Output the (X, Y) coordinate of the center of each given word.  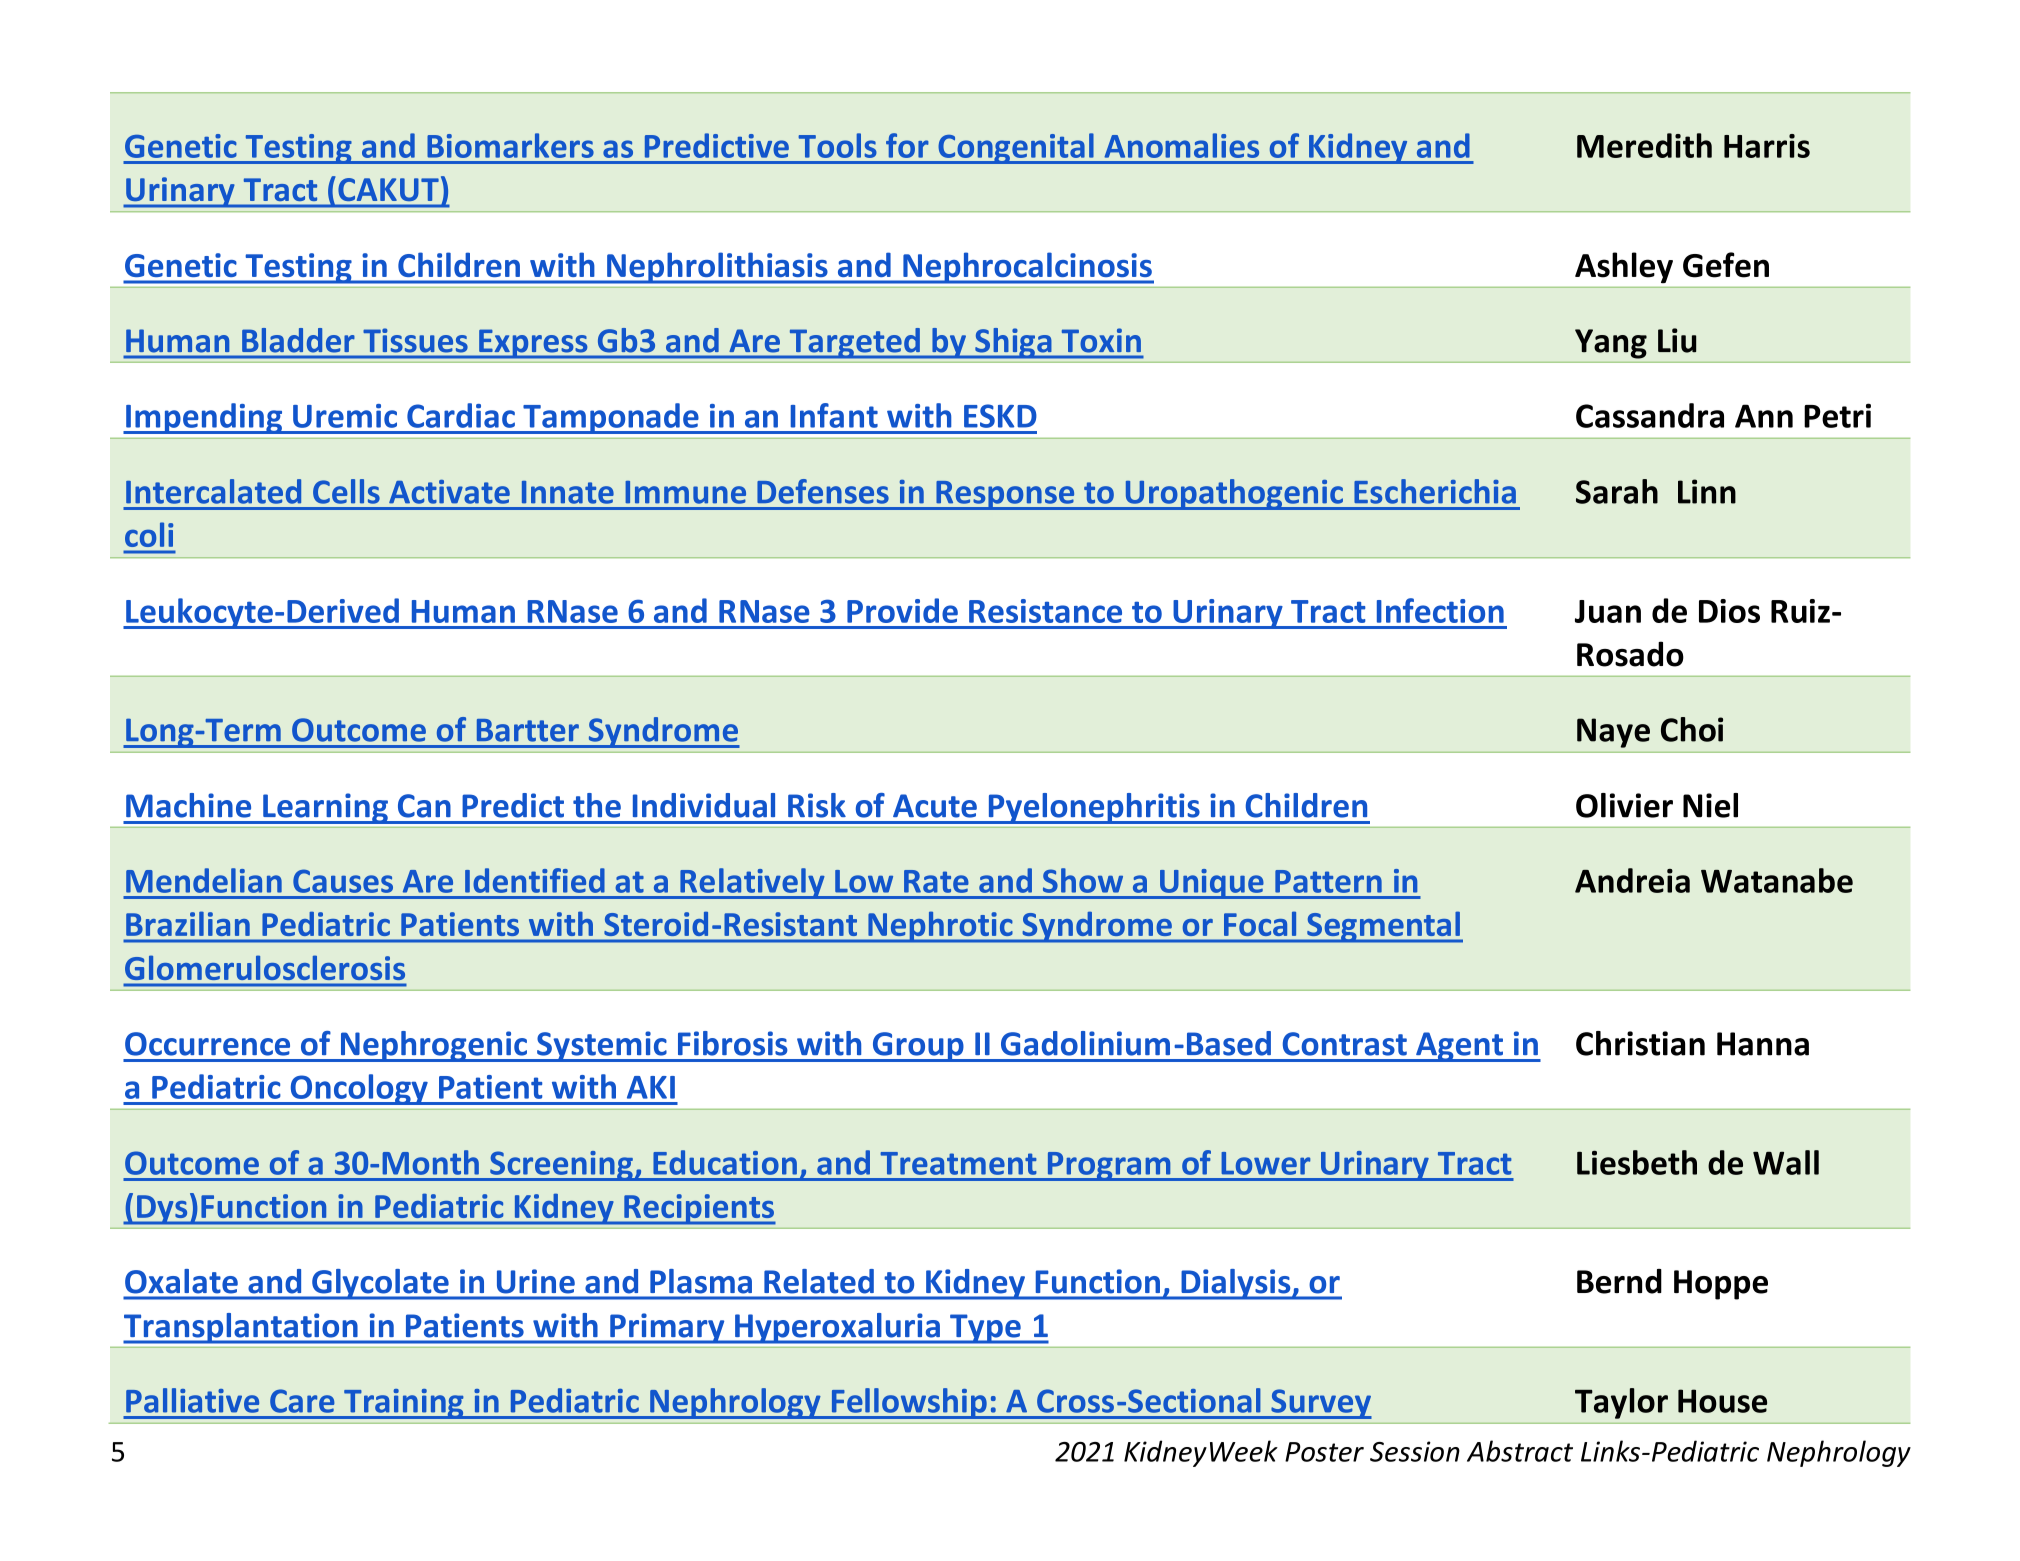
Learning (325, 808)
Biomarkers (510, 145)
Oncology (359, 1089)
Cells (346, 491)
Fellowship (909, 1403)
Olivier (1624, 805)
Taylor (1621, 1403)
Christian (1640, 1043)
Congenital (1016, 148)
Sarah (1617, 491)
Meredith (1644, 145)
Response (1005, 495)
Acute (935, 806)
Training (404, 1404)
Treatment (958, 1163)
